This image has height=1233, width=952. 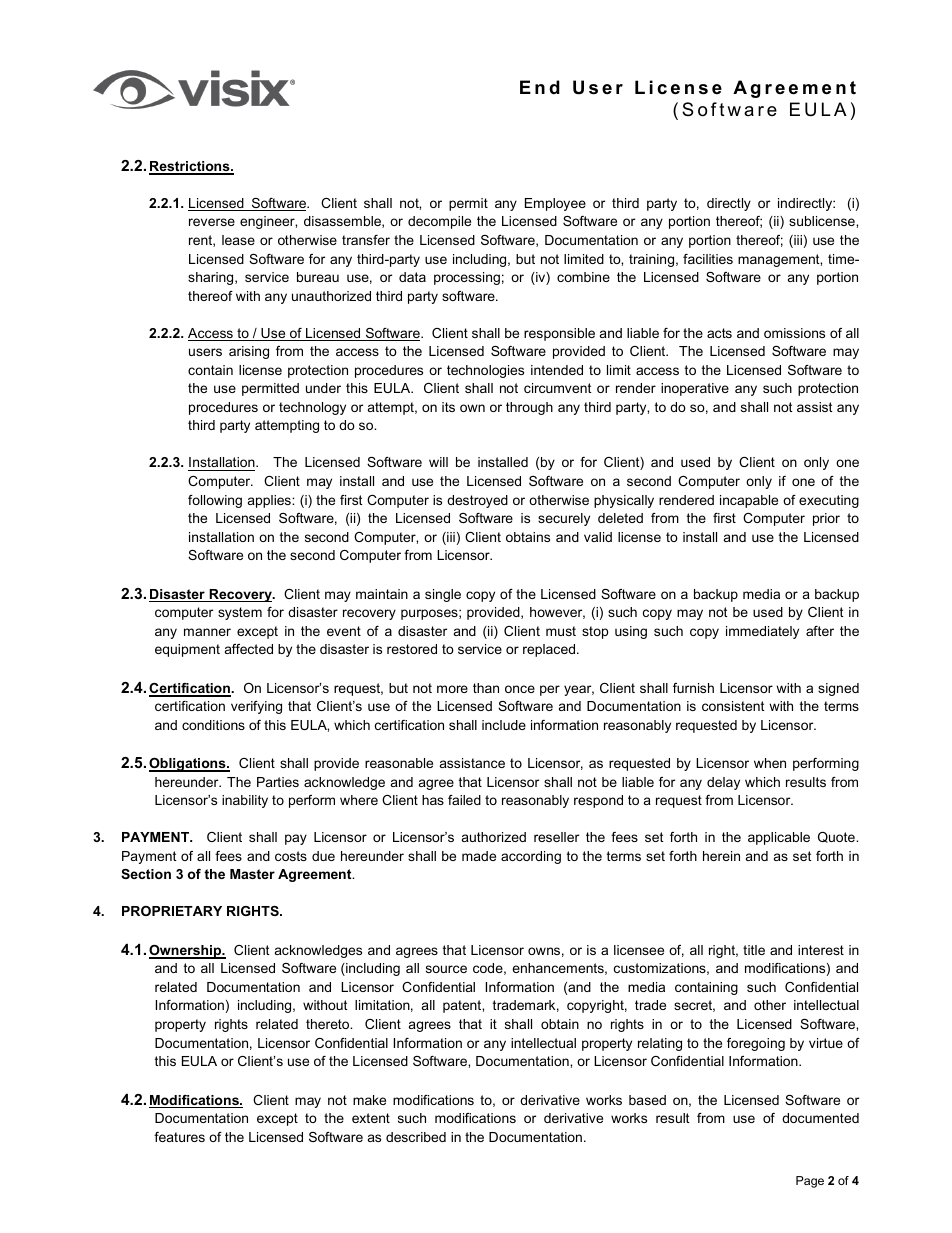 I want to click on single, so click(x=443, y=595).
